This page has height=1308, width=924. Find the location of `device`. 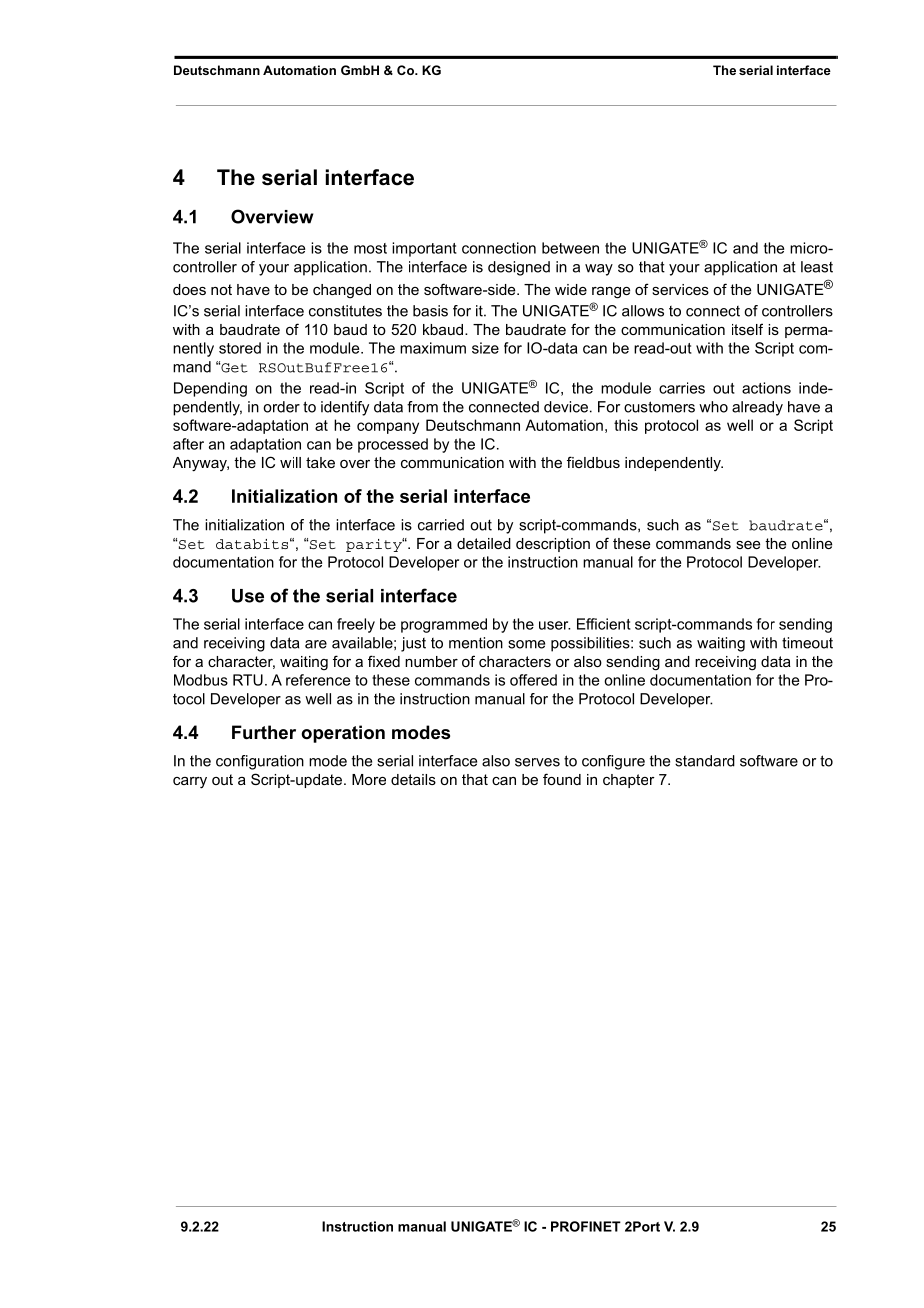

device is located at coordinates (566, 407).
